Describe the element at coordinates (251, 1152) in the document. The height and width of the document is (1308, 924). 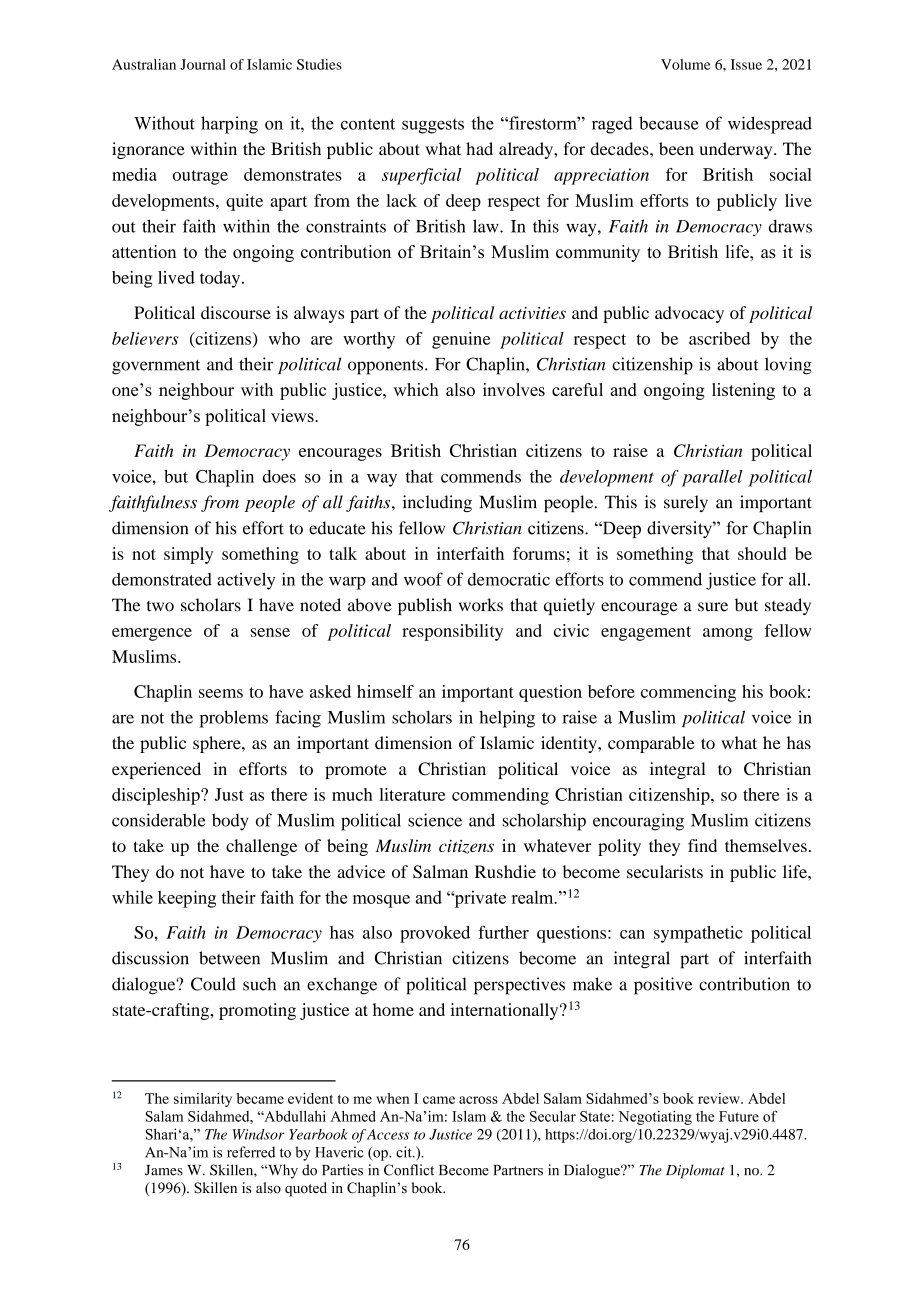
I see `referred` at that location.
